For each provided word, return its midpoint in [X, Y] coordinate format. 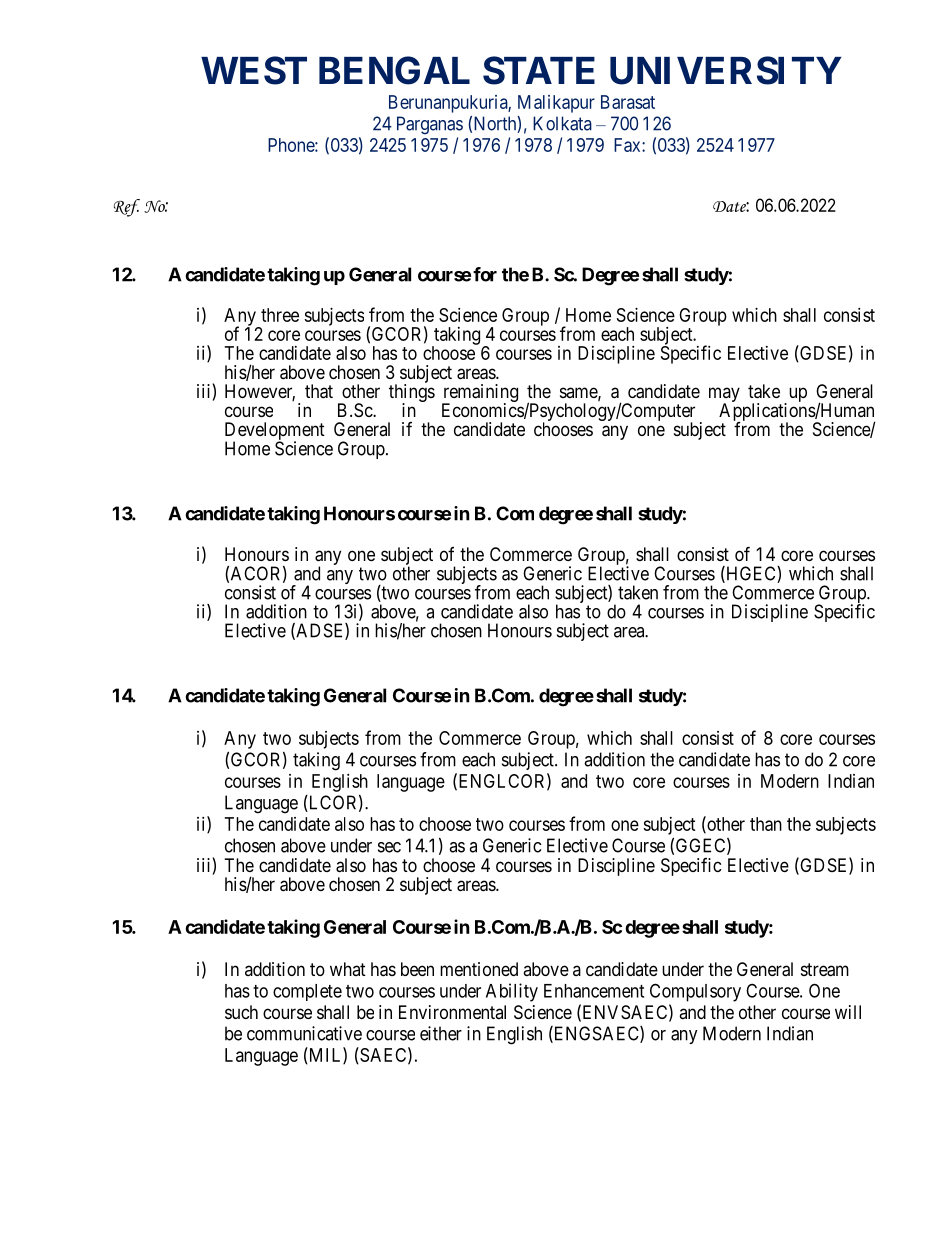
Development [275, 432]
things [412, 394]
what [348, 969]
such [241, 1012]
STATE [539, 70]
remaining [480, 394]
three [280, 315]
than [766, 824]
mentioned [479, 969]
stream [825, 970]
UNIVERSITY [726, 70]
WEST [254, 70]
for [485, 274]
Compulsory [695, 992]
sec [389, 847]
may [724, 396]
